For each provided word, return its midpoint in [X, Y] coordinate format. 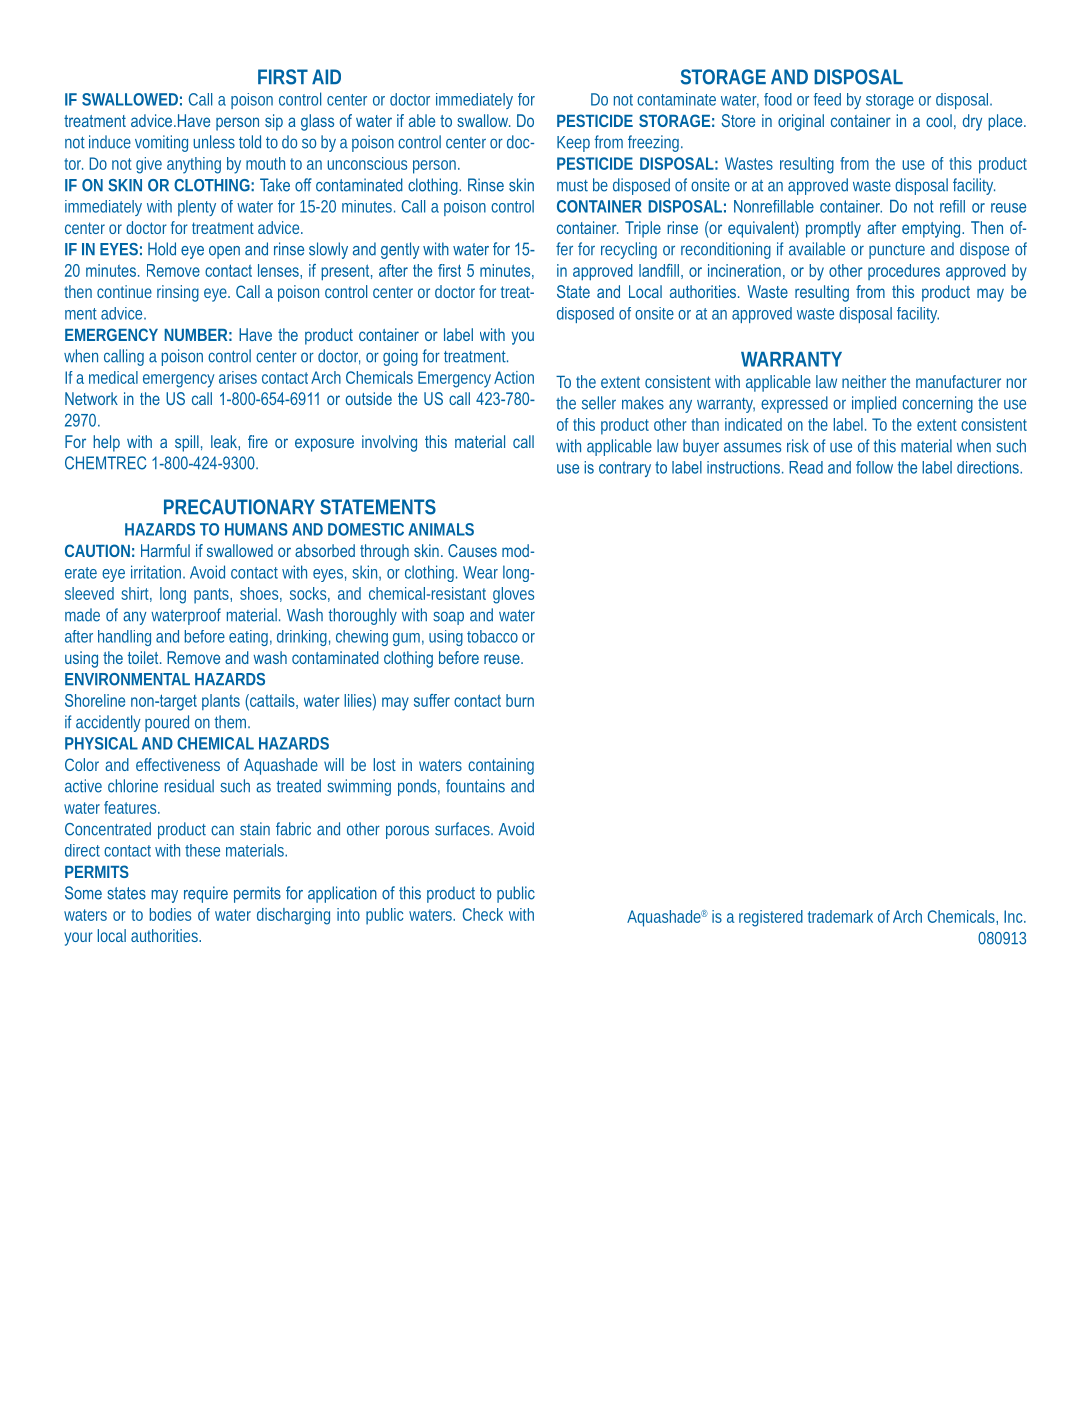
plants [221, 702]
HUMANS [256, 529]
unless [214, 142]
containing [501, 766]
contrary [625, 469]
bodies [170, 914]
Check [483, 914]
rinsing [178, 293]
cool [939, 120]
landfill [659, 270]
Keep [573, 144]
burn [520, 700]
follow [874, 467]
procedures [904, 272]
